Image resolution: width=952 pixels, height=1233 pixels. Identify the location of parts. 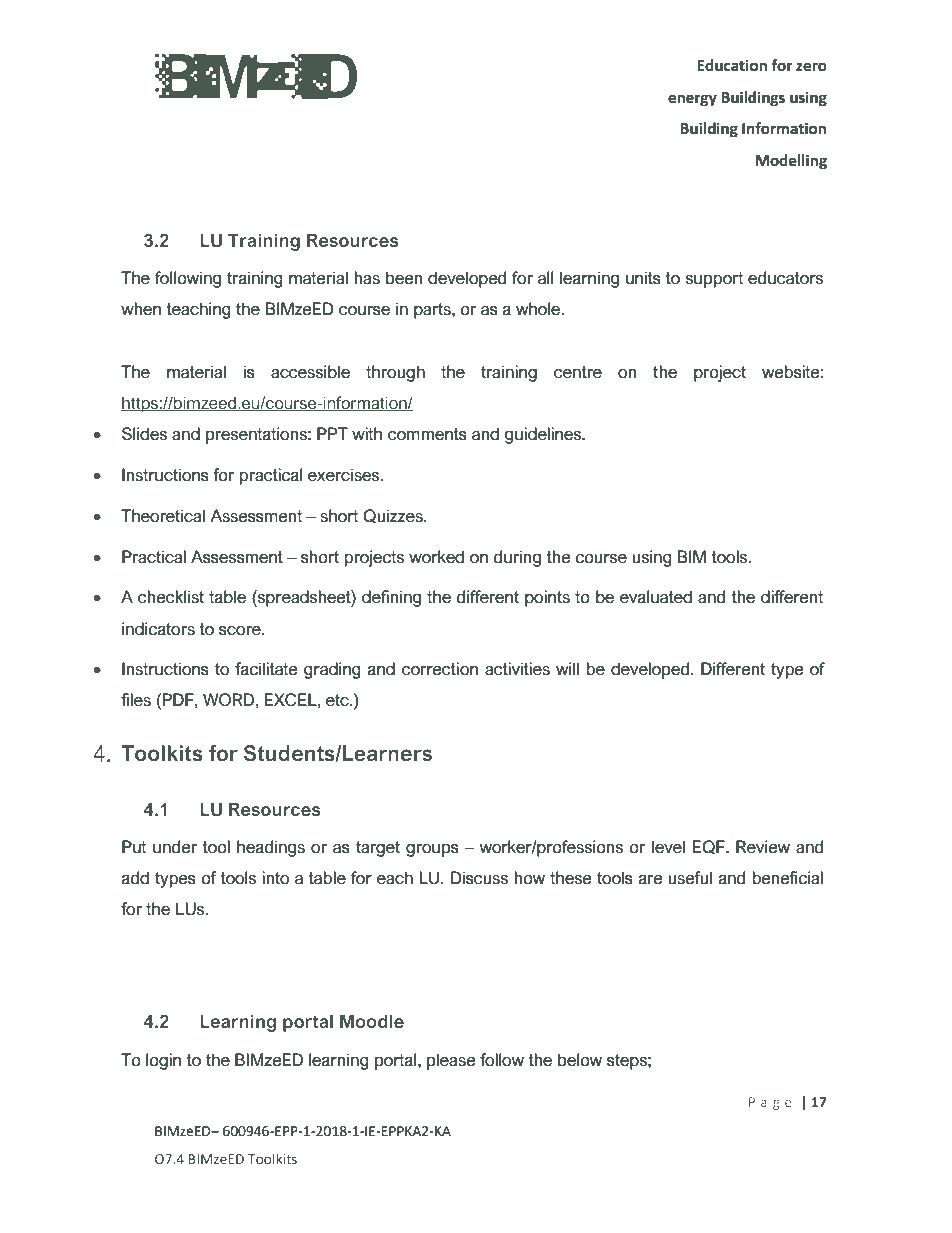
(433, 311).
